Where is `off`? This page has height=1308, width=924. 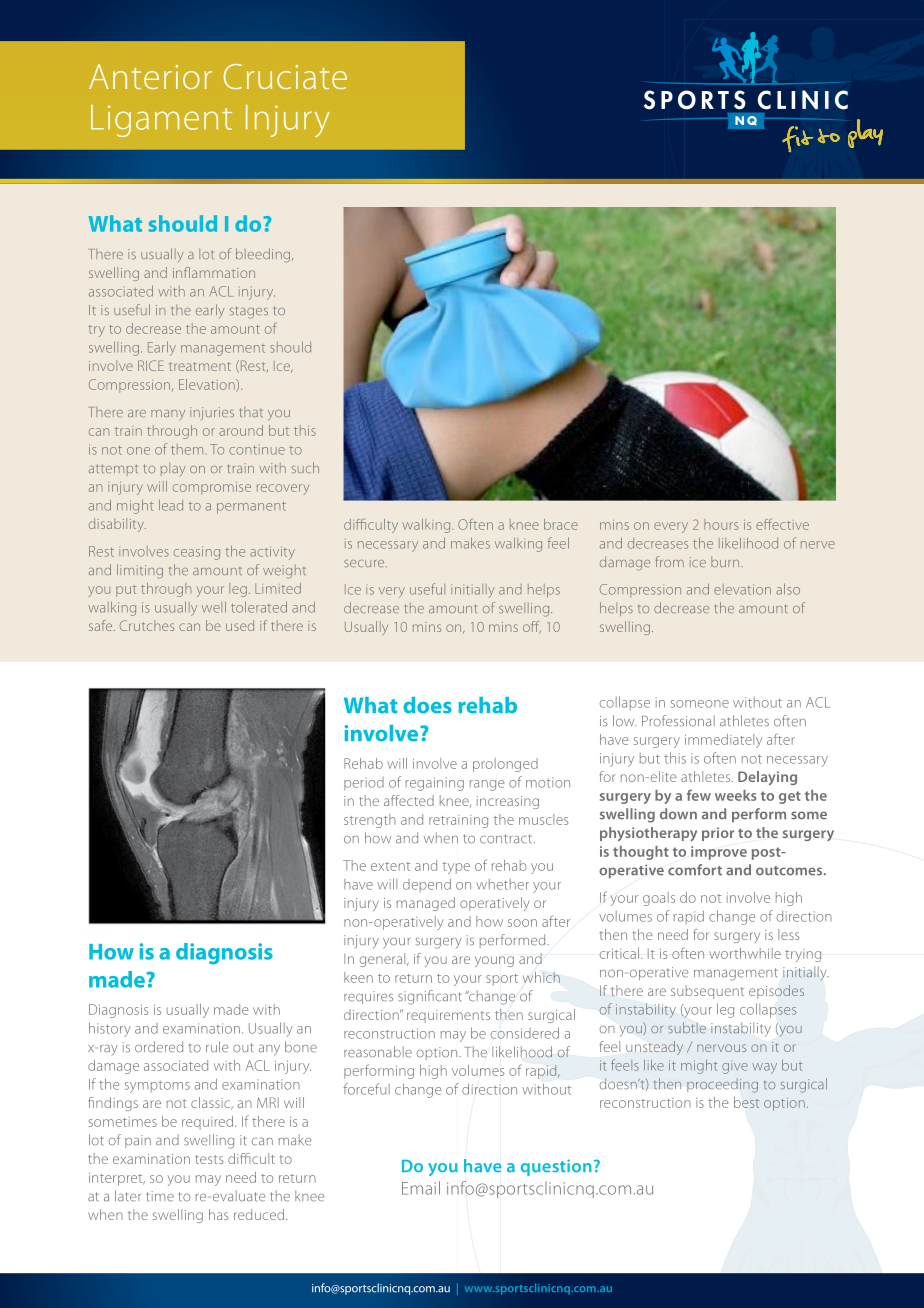
off is located at coordinates (532, 627).
